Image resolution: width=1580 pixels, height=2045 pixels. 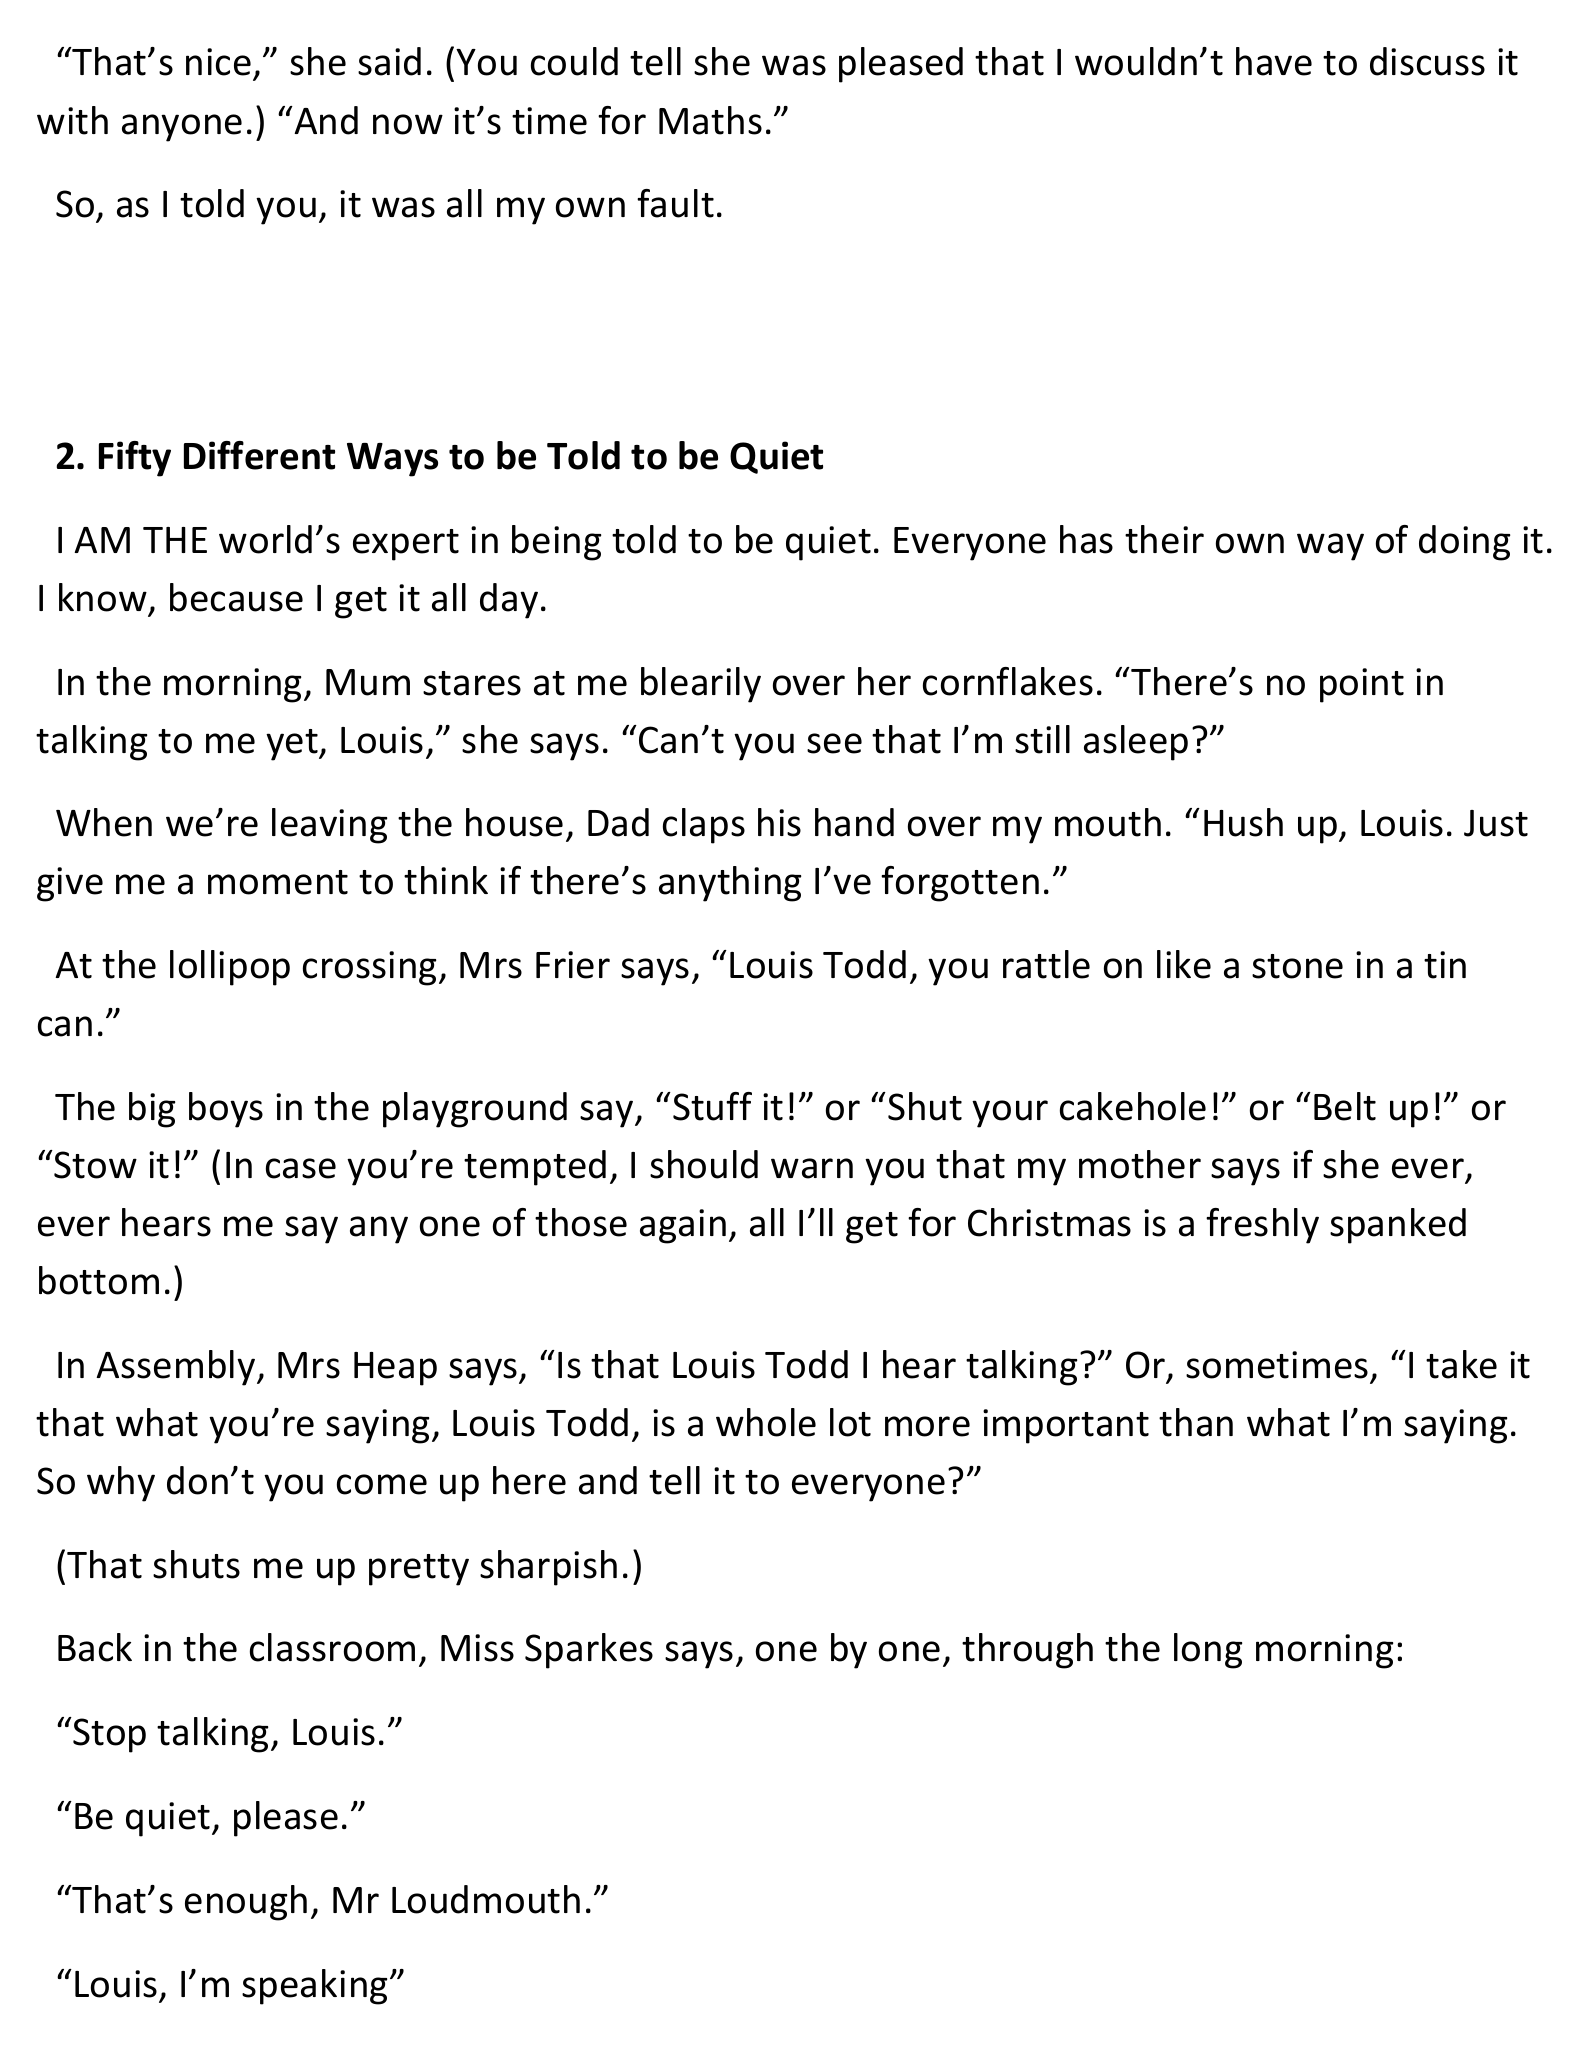 What do you see at coordinates (710, 120) in the screenshot?
I see `Maths` at bounding box center [710, 120].
